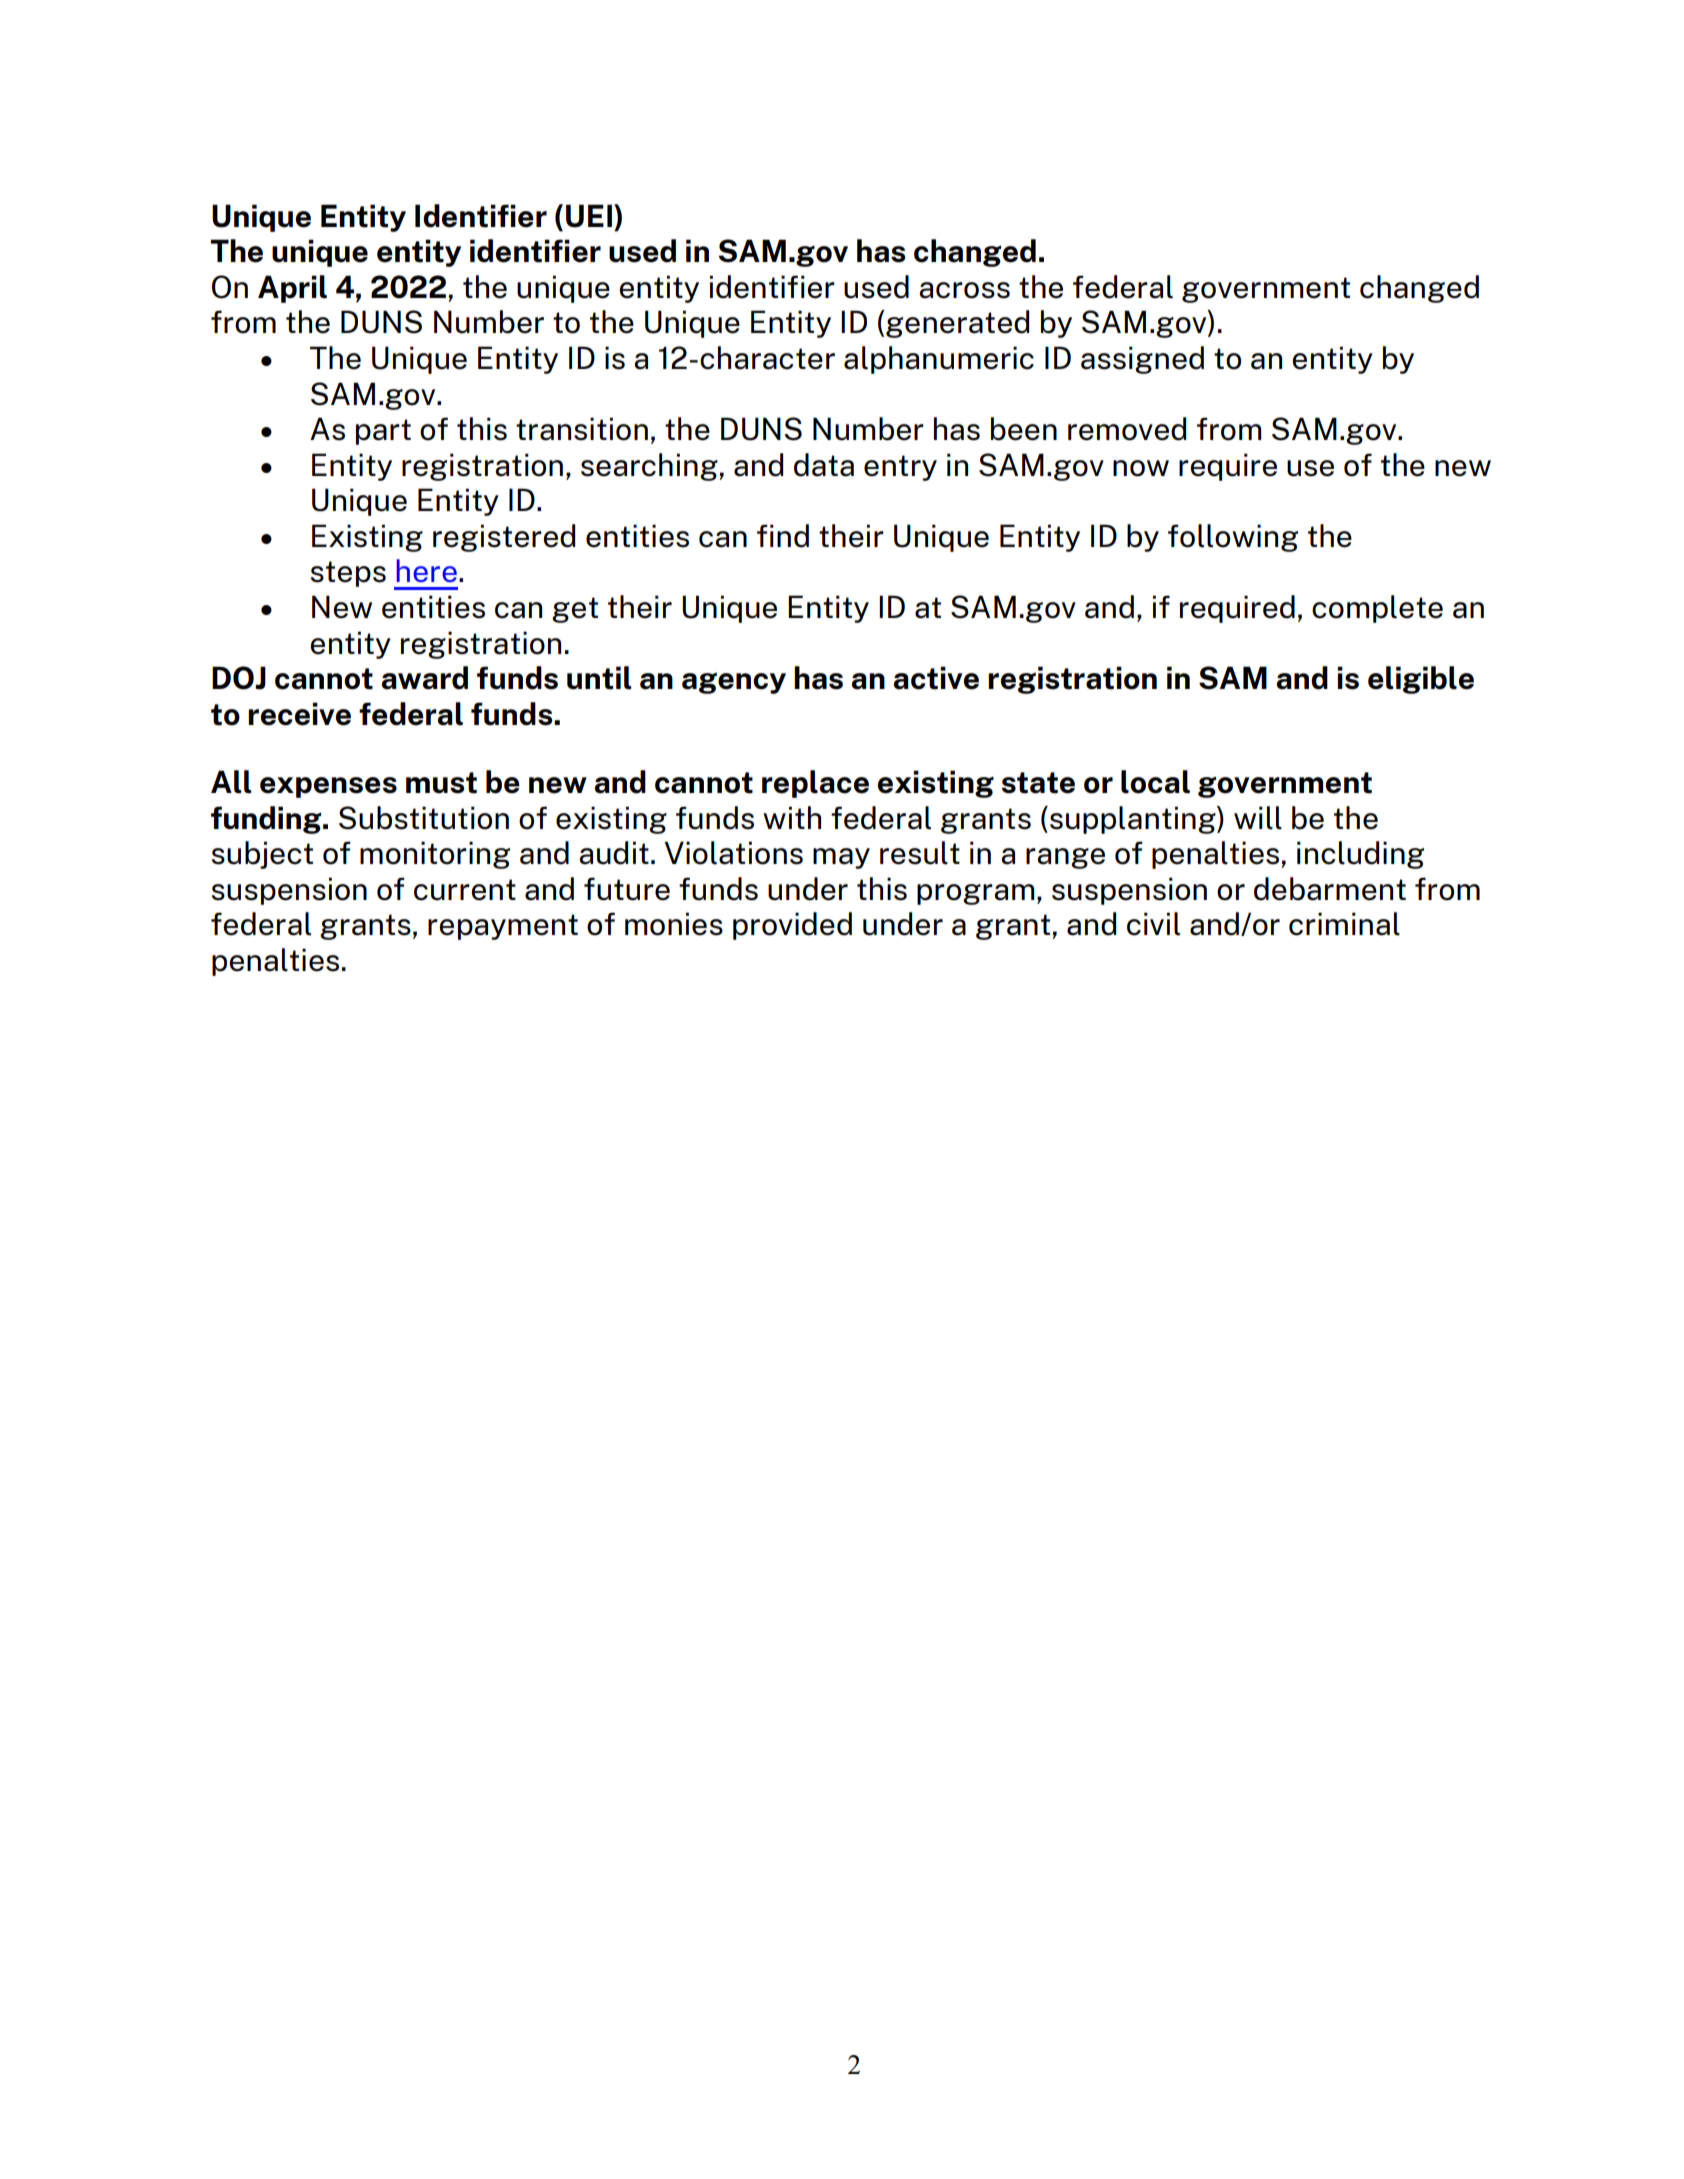 Image resolution: width=1684 pixels, height=2179 pixels. What do you see at coordinates (465, 890) in the screenshot?
I see `current` at bounding box center [465, 890].
